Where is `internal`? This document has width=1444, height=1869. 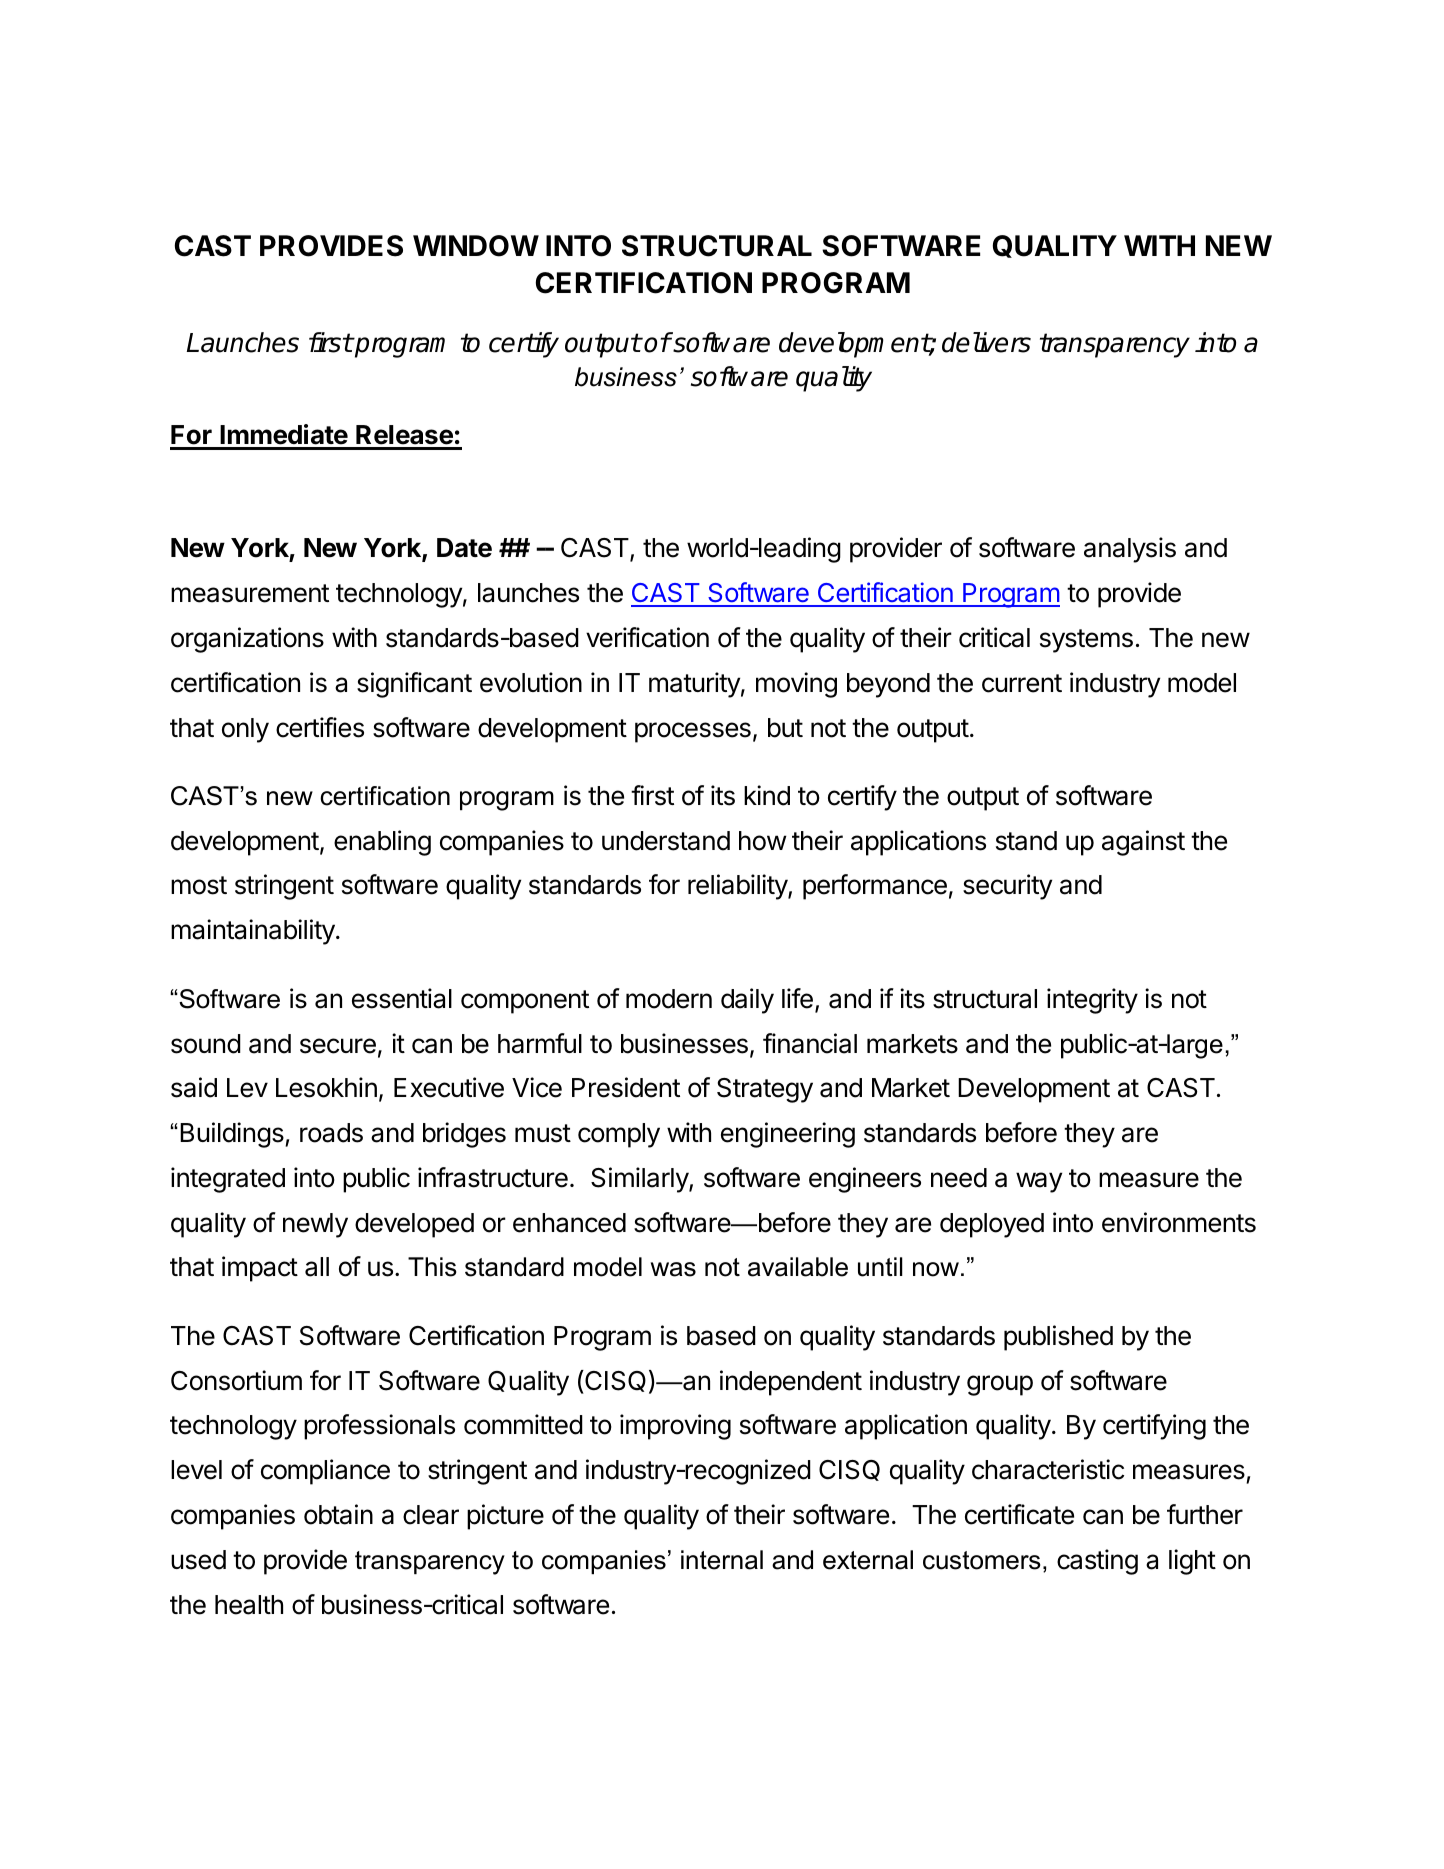 internal is located at coordinates (722, 1560).
